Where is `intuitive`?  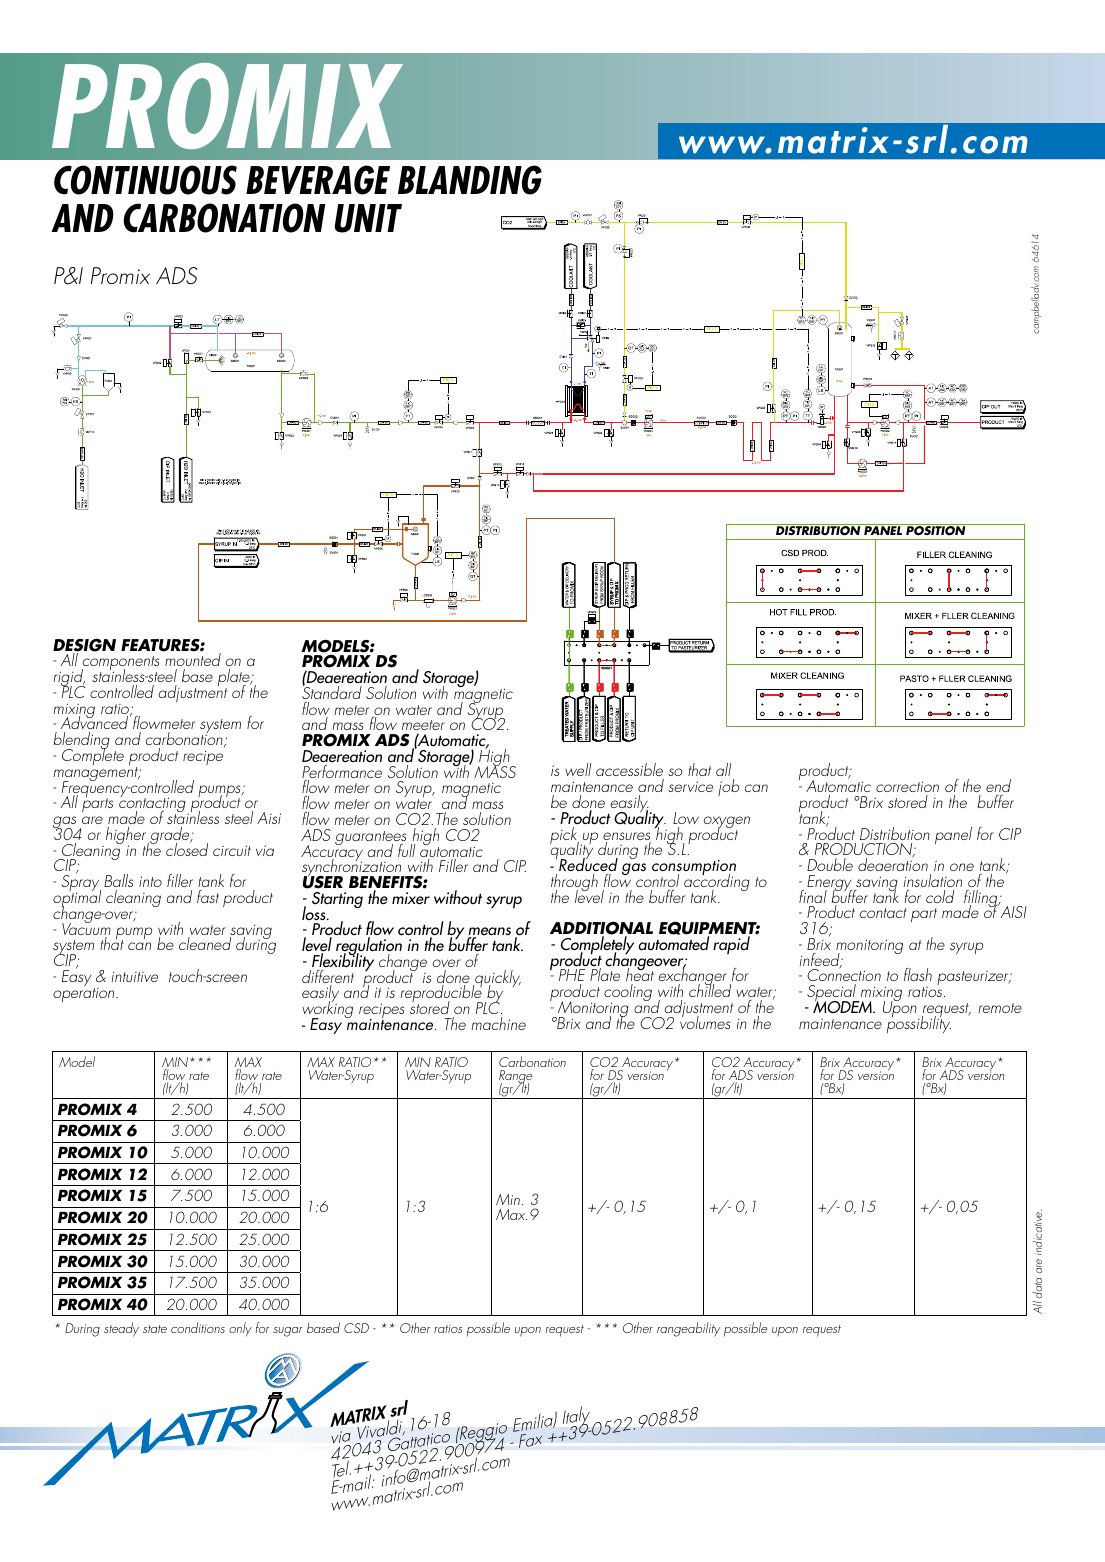 intuitive is located at coordinates (135, 976).
